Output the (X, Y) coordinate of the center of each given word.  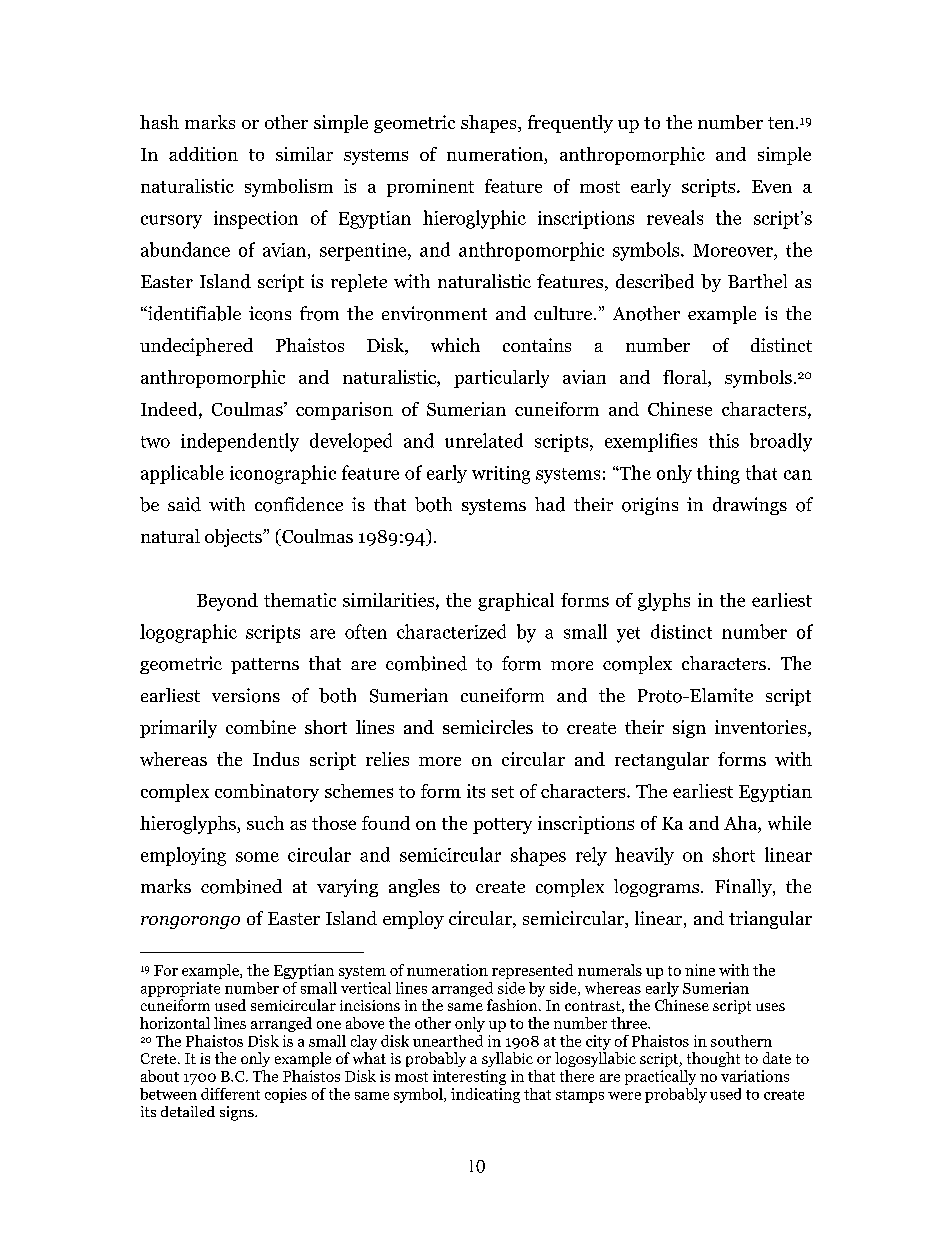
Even (772, 186)
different (230, 1094)
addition (203, 154)
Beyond (227, 602)
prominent (430, 188)
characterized (451, 631)
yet (628, 635)
